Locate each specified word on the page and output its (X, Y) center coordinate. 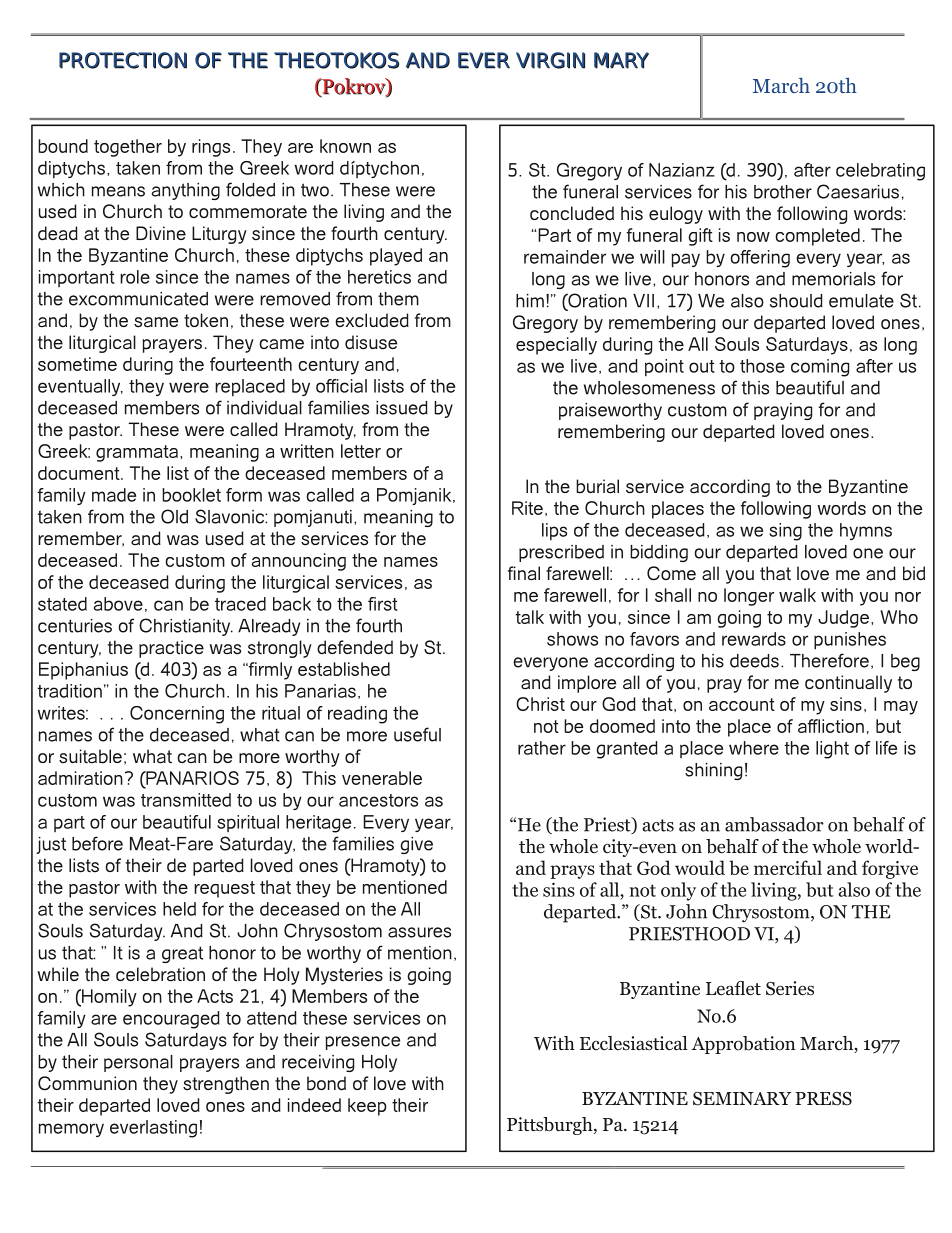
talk (529, 617)
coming (820, 368)
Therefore (829, 660)
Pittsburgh (551, 1126)
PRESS (823, 1098)
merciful (788, 867)
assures (419, 932)
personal (138, 1063)
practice (171, 649)
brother (783, 192)
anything (186, 191)
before (97, 843)
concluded (572, 213)
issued (402, 408)
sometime (77, 364)
